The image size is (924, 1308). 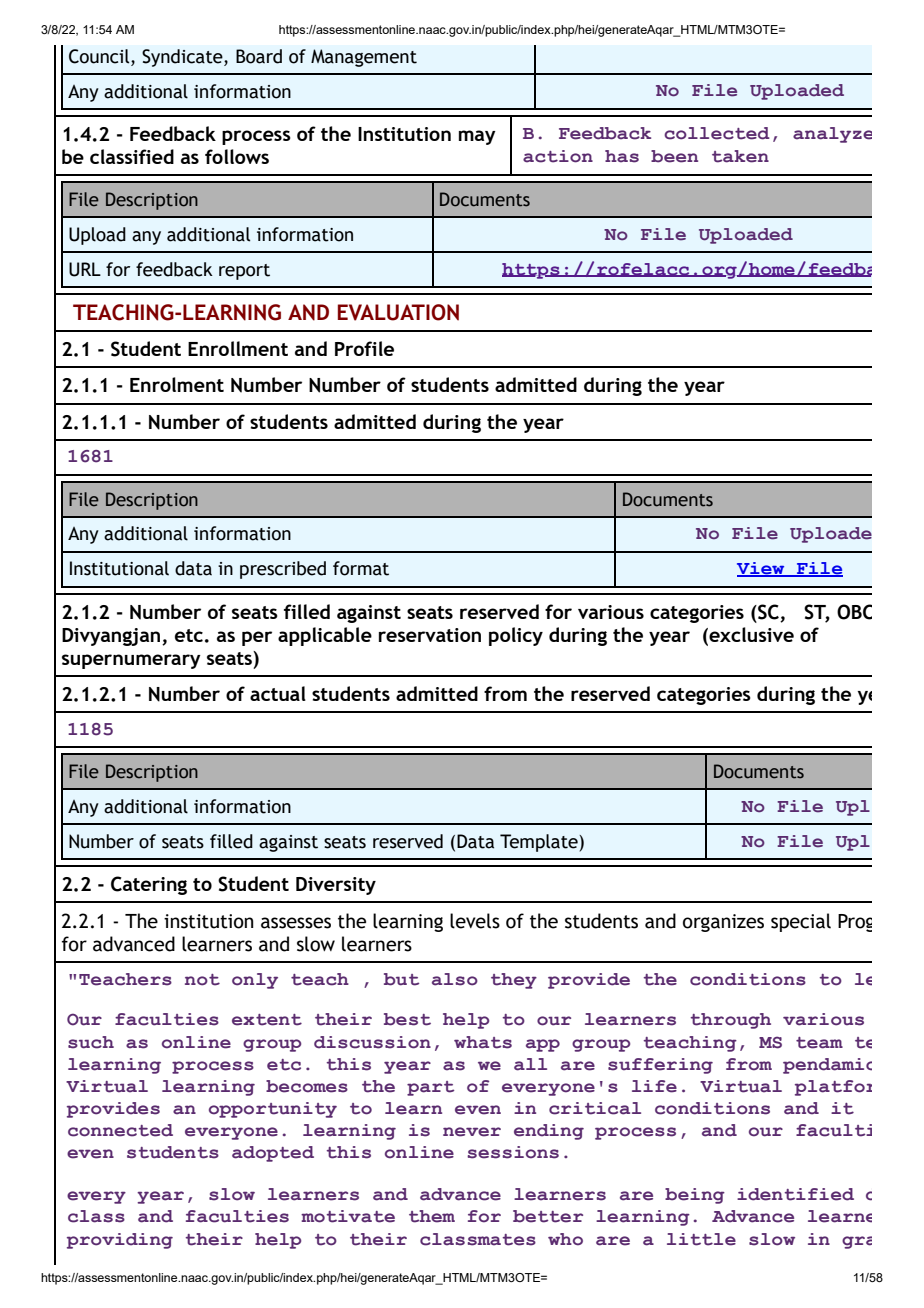 What do you see at coordinates (398, 312) in the screenshot?
I see `EVALUATION` at bounding box center [398, 312].
